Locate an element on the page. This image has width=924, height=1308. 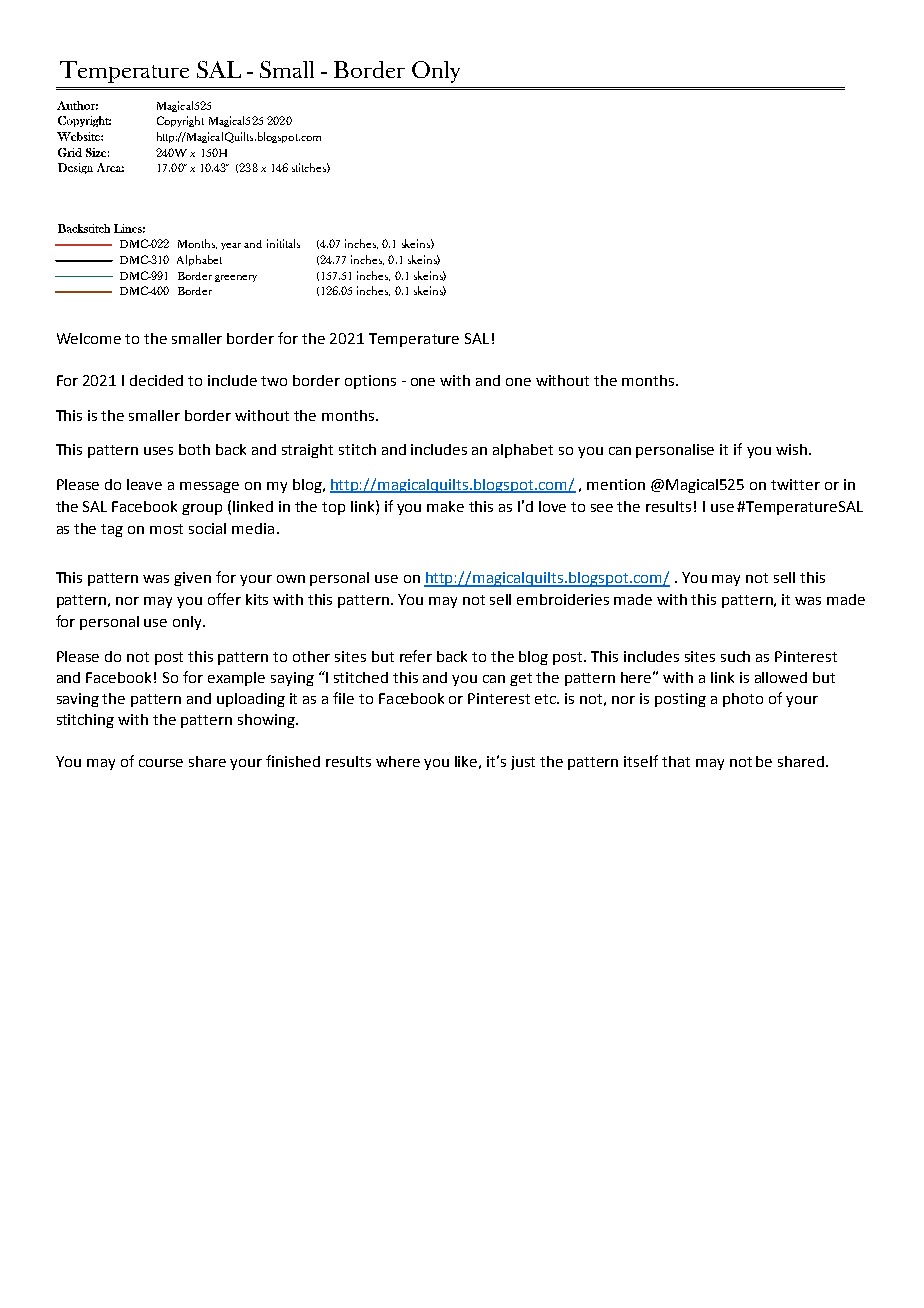
Copyright is located at coordinates (180, 121).
